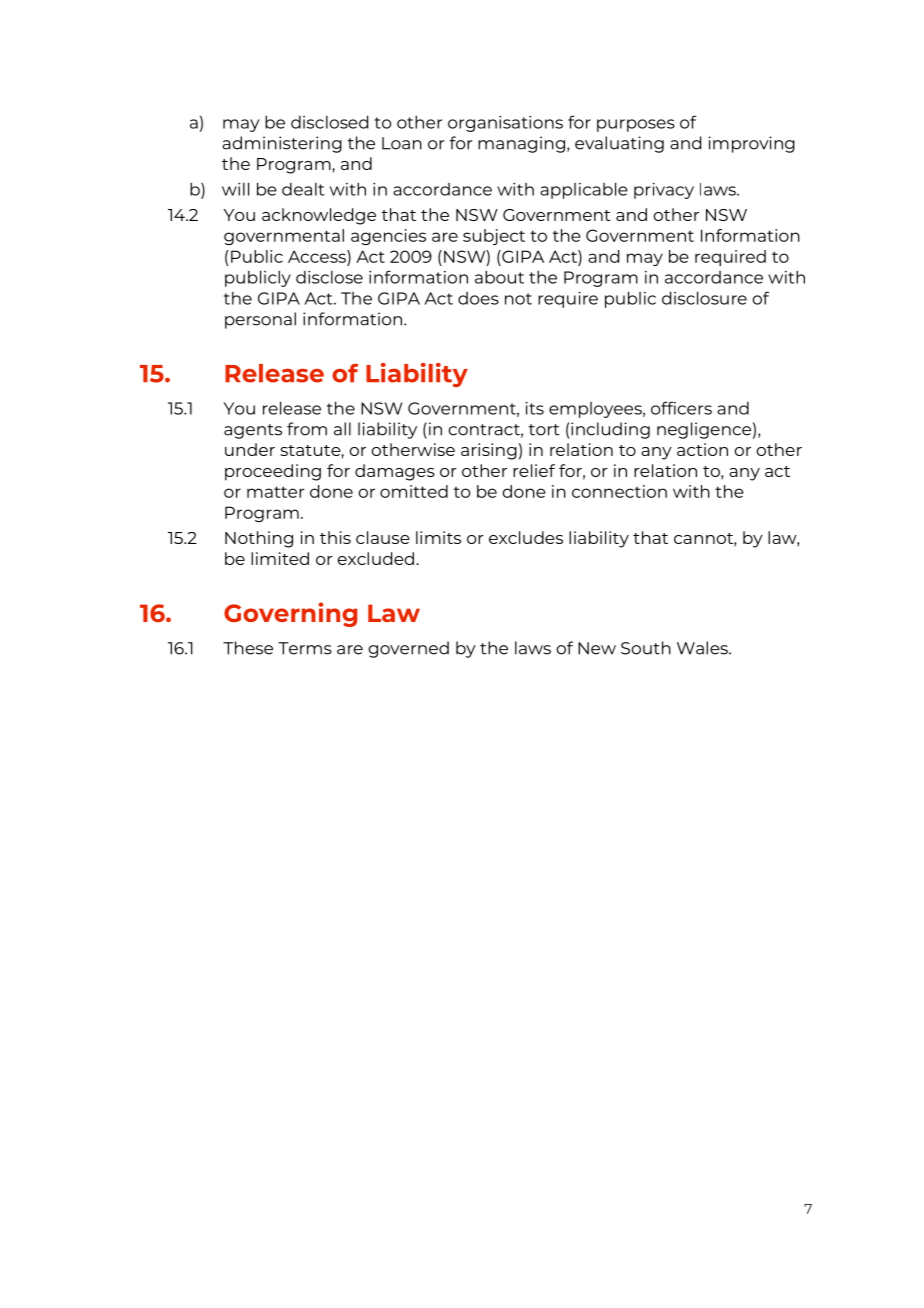  What do you see at coordinates (307, 429) in the image?
I see `from` at bounding box center [307, 429].
